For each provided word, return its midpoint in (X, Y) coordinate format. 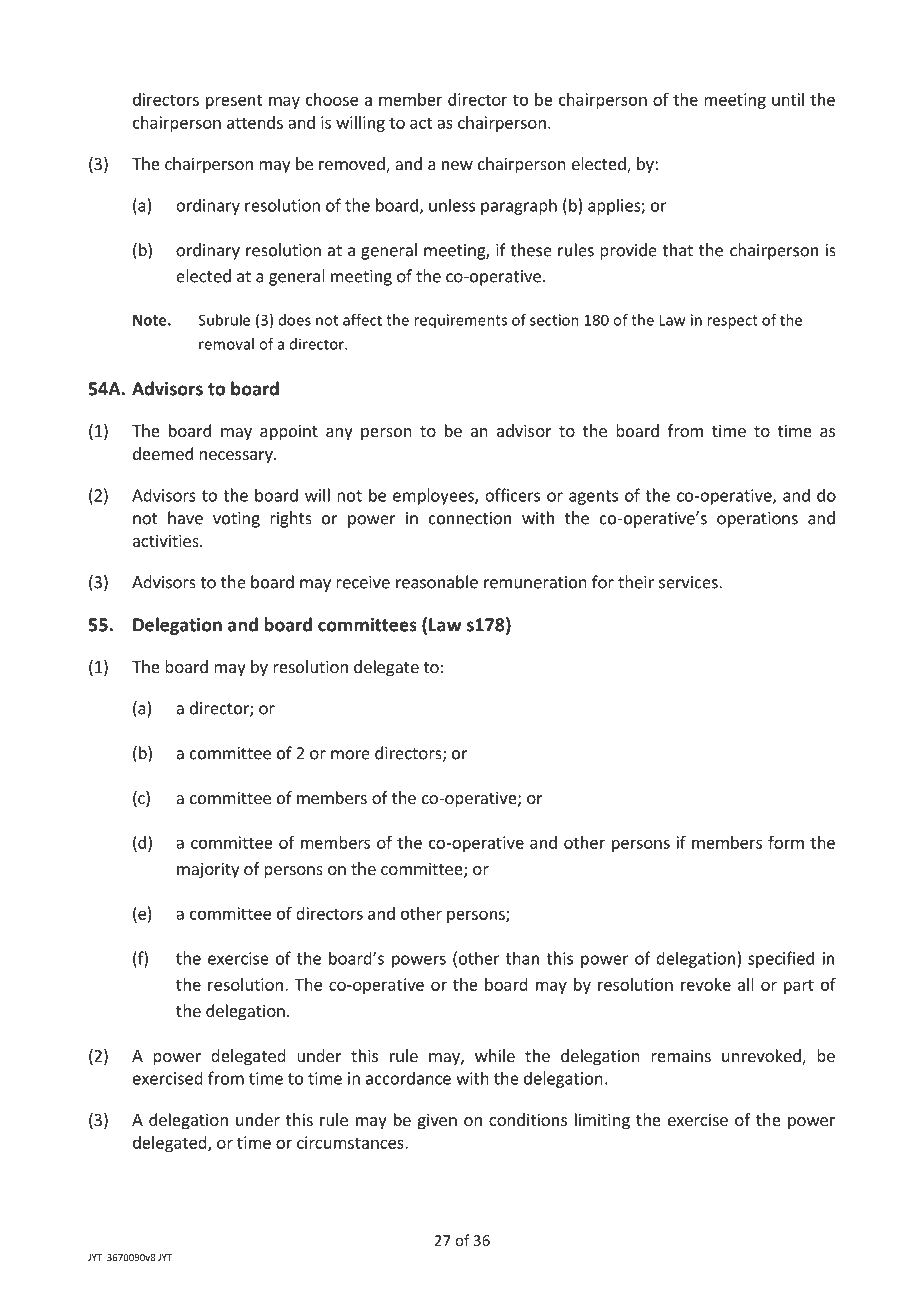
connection (470, 518)
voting (236, 520)
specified (781, 959)
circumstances (351, 1142)
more (350, 755)
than (522, 958)
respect (732, 322)
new (457, 165)
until (788, 99)
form (786, 842)
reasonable (437, 582)
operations (757, 520)
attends (255, 122)
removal (226, 344)
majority (208, 870)
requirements (460, 321)
